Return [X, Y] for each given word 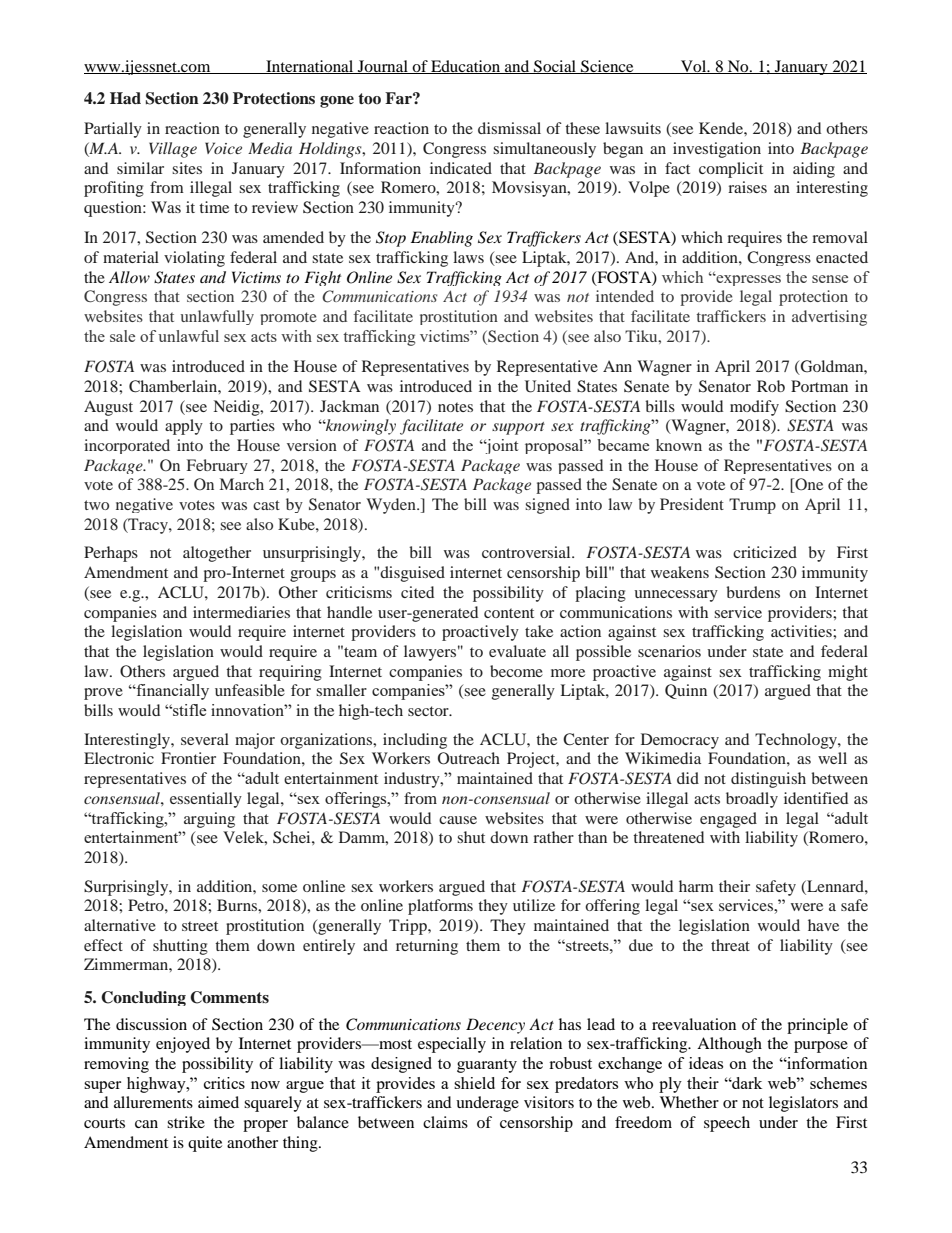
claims [445, 1122]
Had [125, 98]
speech [727, 1124]
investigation [717, 150]
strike [186, 1122]
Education [466, 67]
